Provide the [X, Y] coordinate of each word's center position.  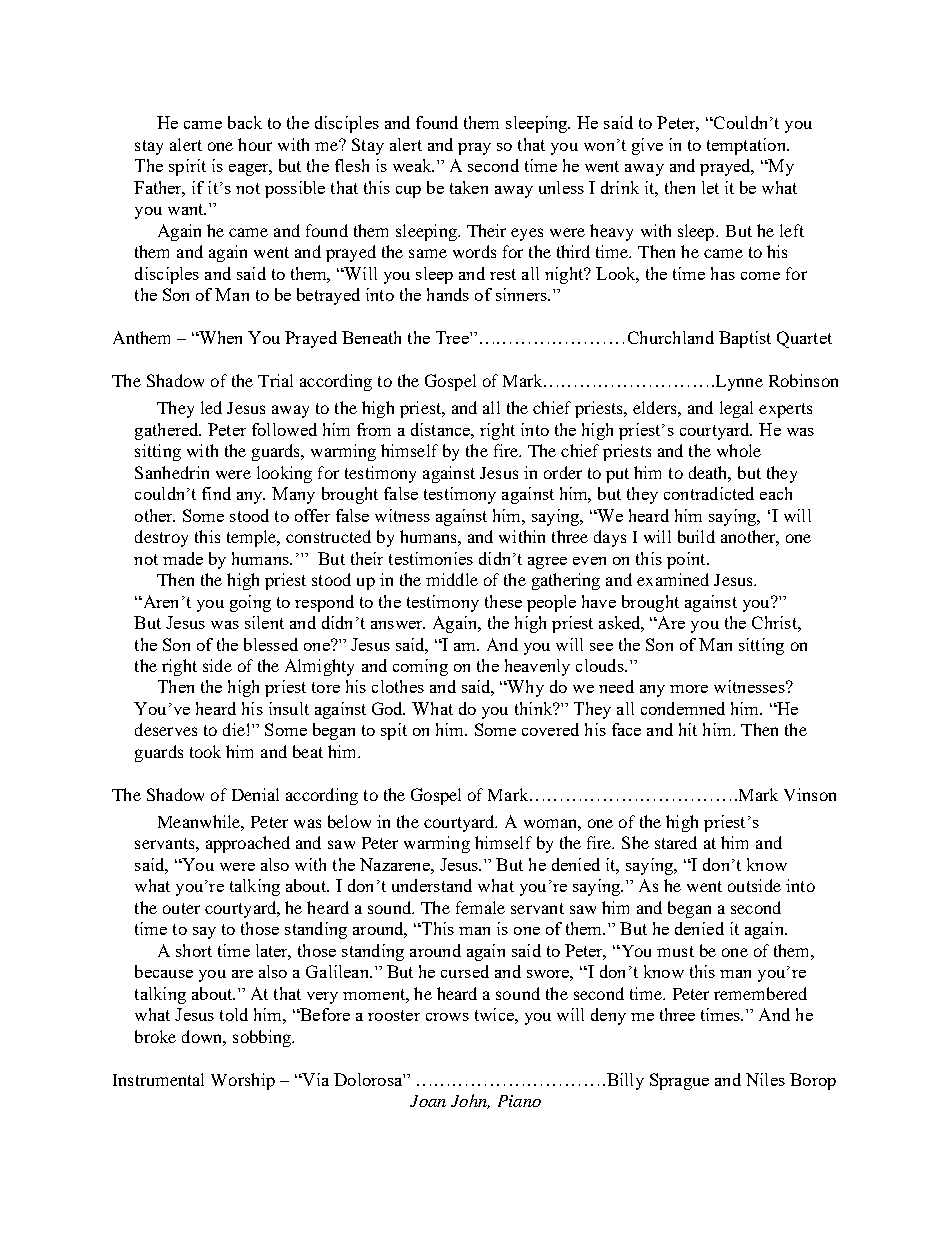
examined [673, 579]
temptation [747, 146]
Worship [243, 1081]
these [503, 601]
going [250, 603]
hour [255, 144]
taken [469, 187]
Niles [765, 1079]
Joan [428, 1101]
